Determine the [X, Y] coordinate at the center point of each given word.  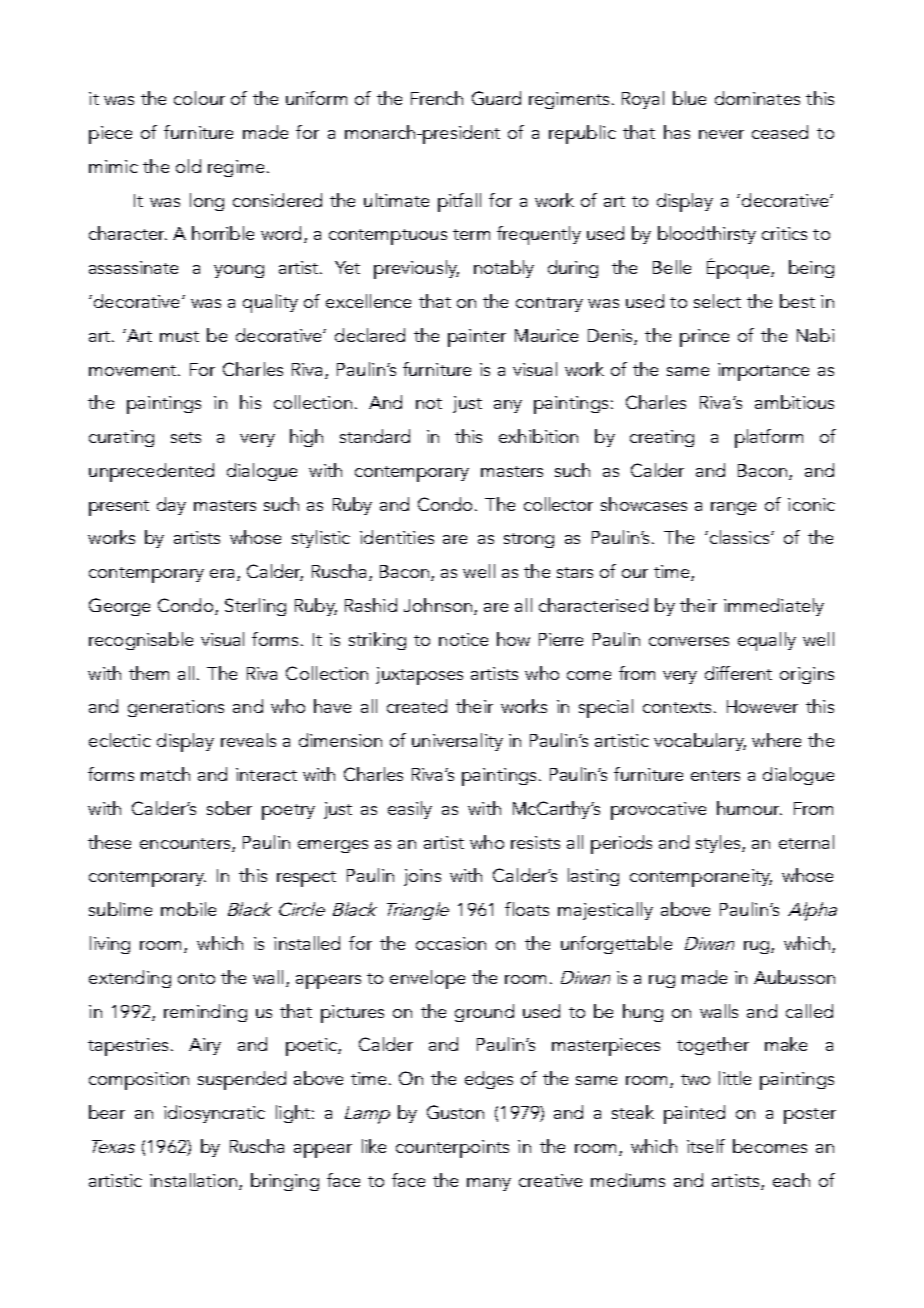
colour [199, 98]
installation [193, 1180]
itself [706, 1146]
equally [767, 641]
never [721, 134]
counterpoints [452, 1149]
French [437, 98]
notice [463, 639]
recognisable [141, 641]
